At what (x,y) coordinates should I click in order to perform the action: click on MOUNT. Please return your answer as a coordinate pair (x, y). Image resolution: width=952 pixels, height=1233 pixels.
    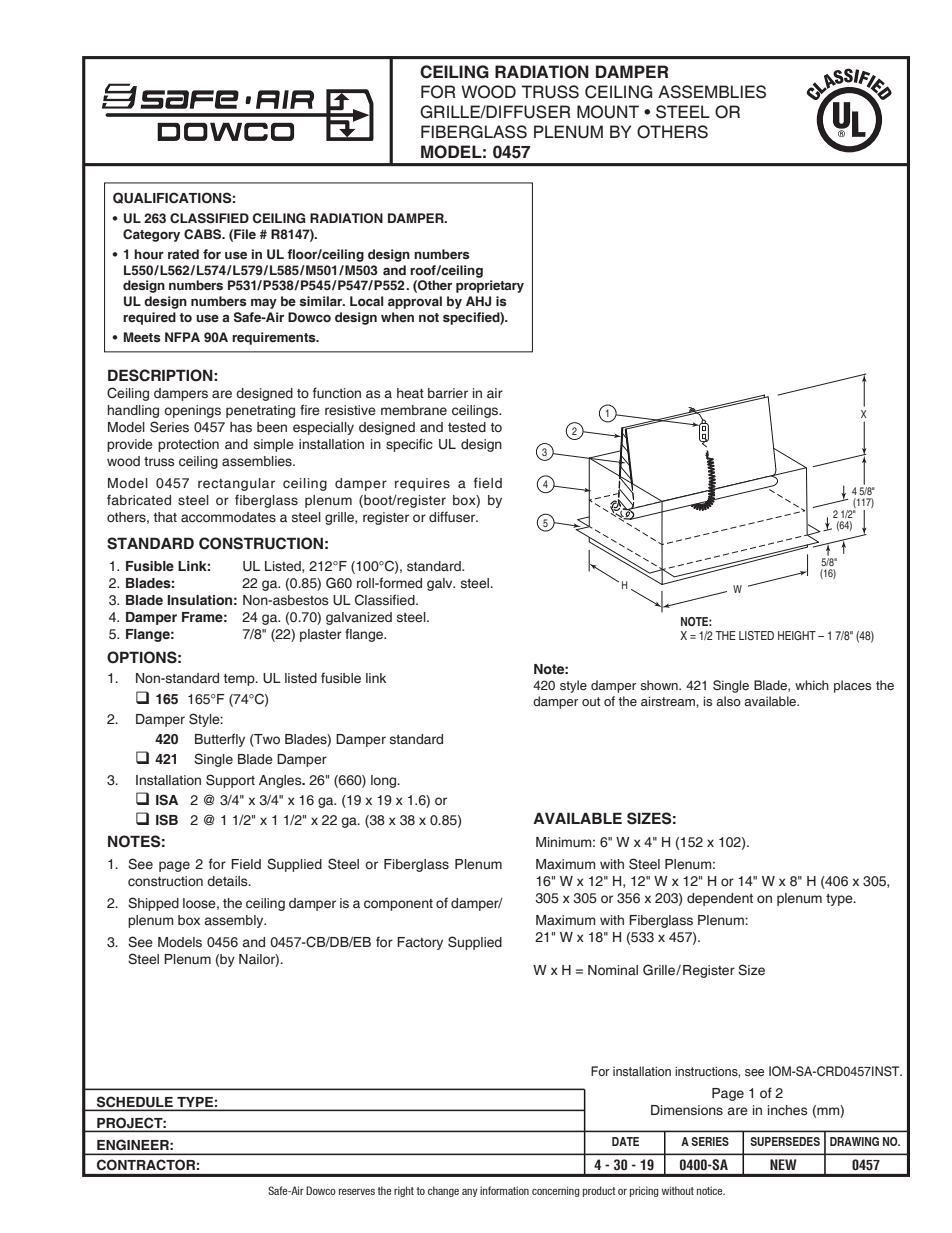
    Looking at the image, I should click on (608, 112).
